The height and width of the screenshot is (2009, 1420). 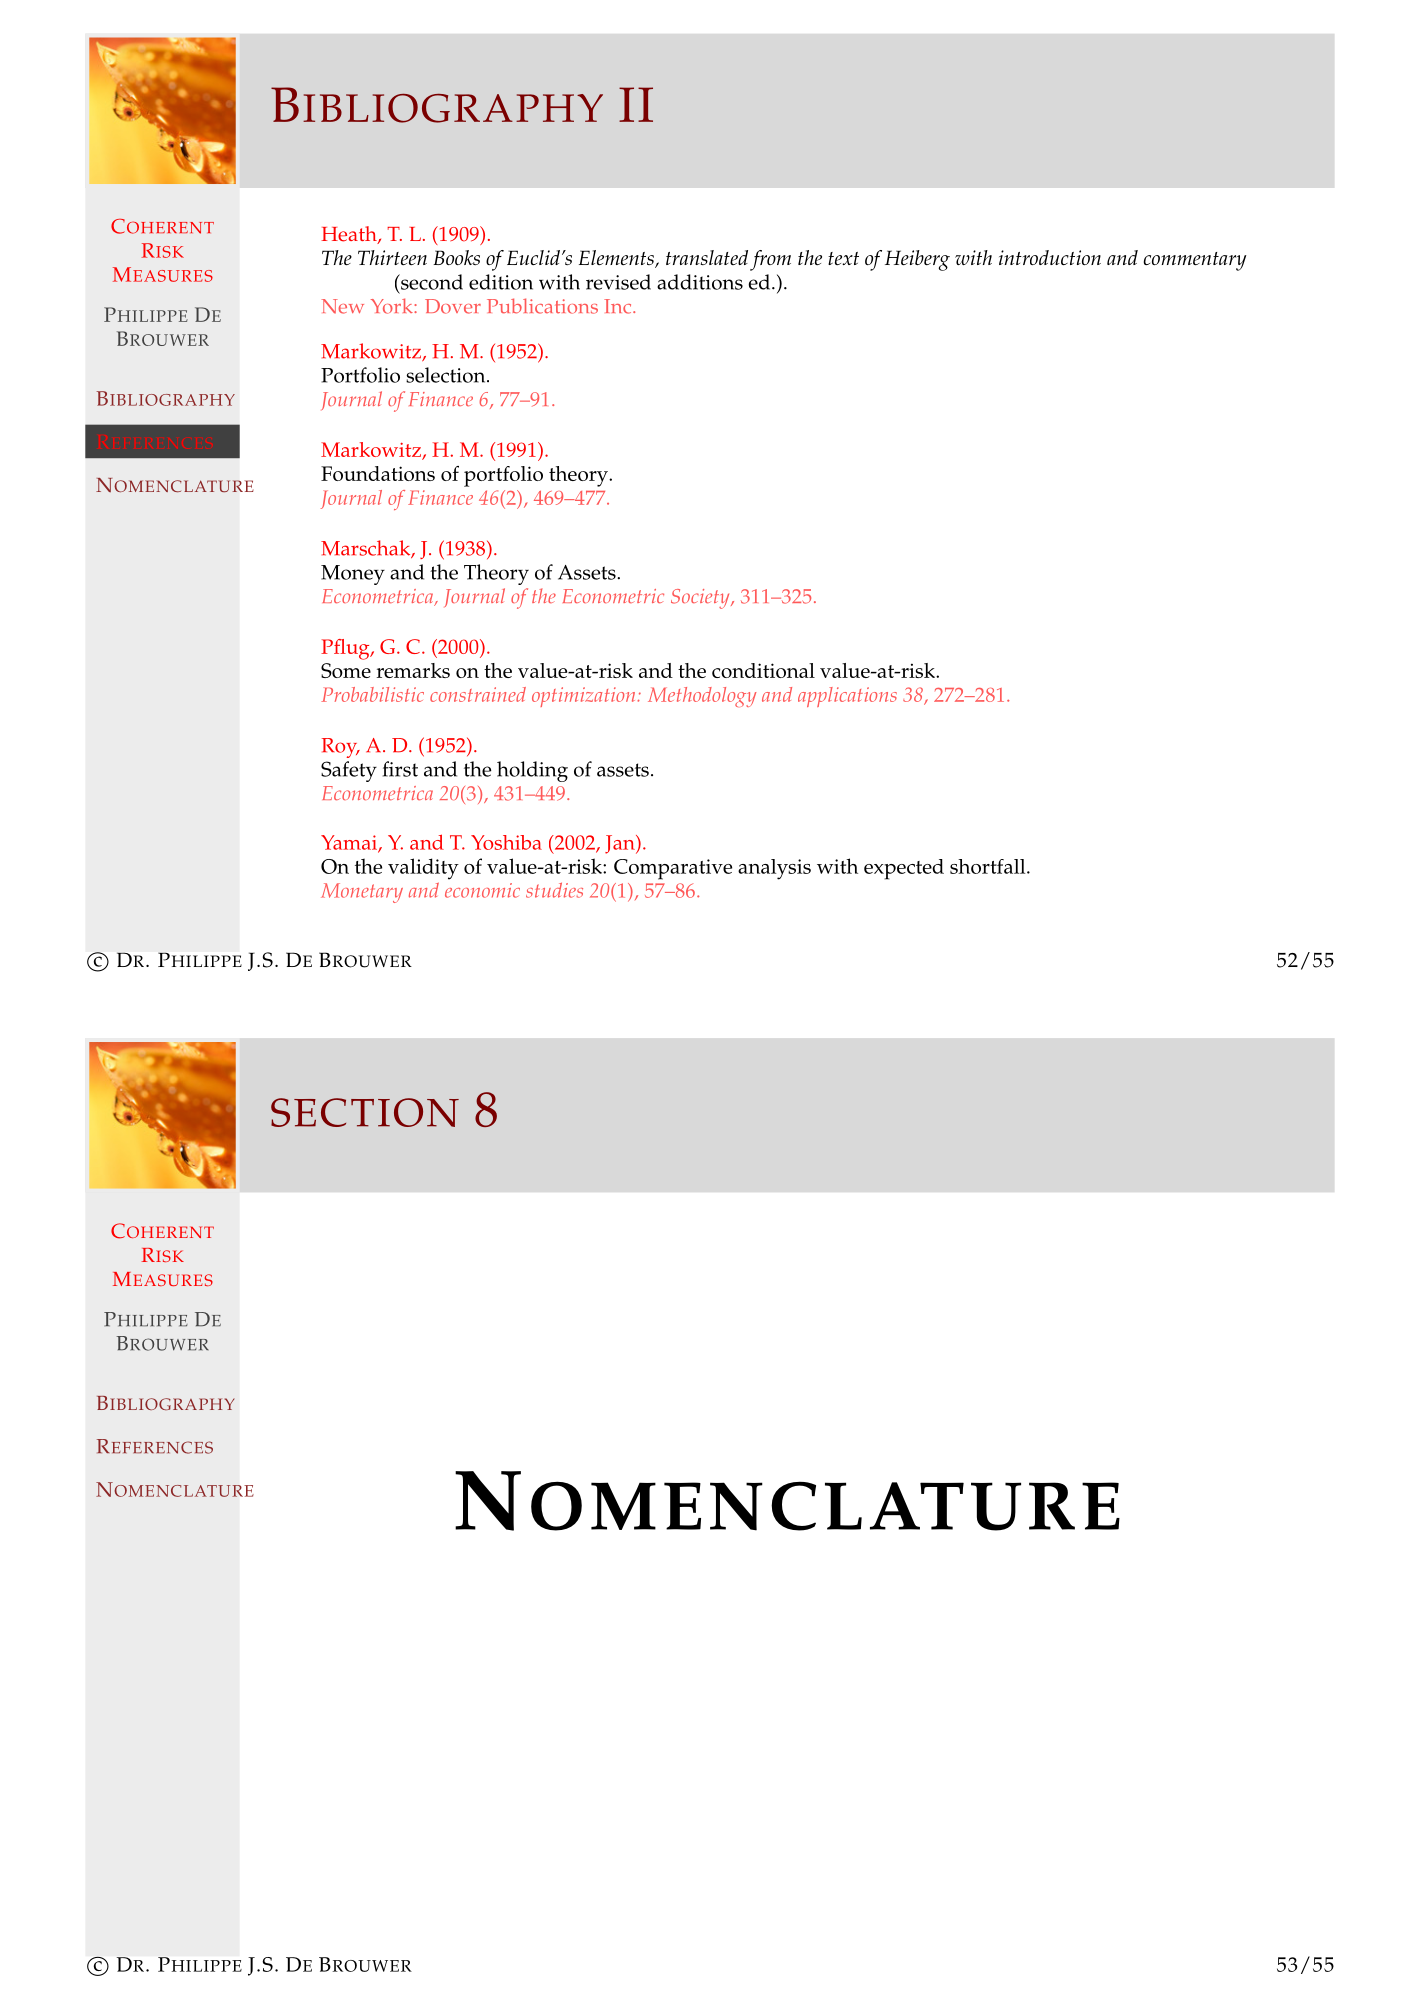 I want to click on conditional, so click(x=763, y=670).
